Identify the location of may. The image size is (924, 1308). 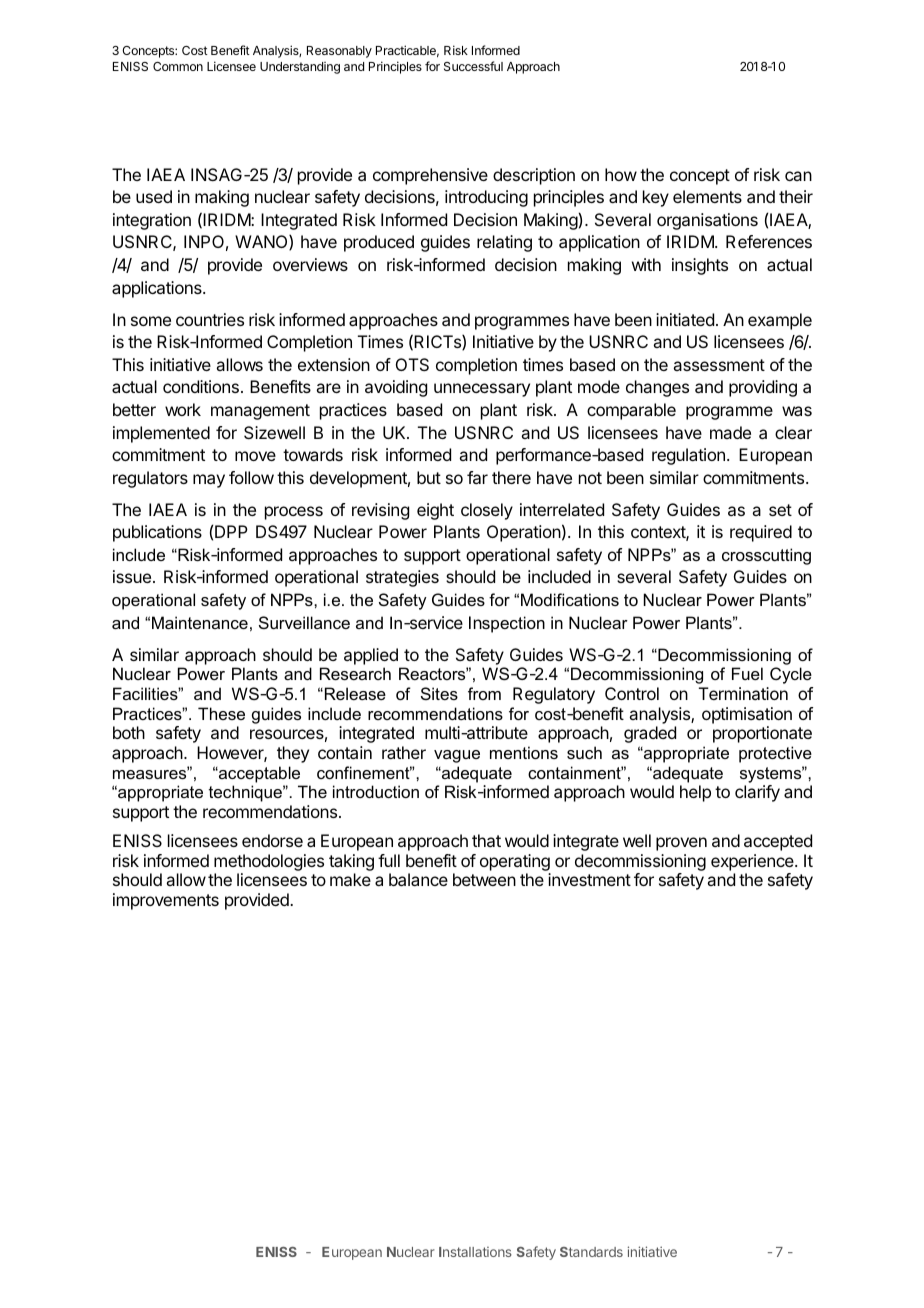
(209, 481).
